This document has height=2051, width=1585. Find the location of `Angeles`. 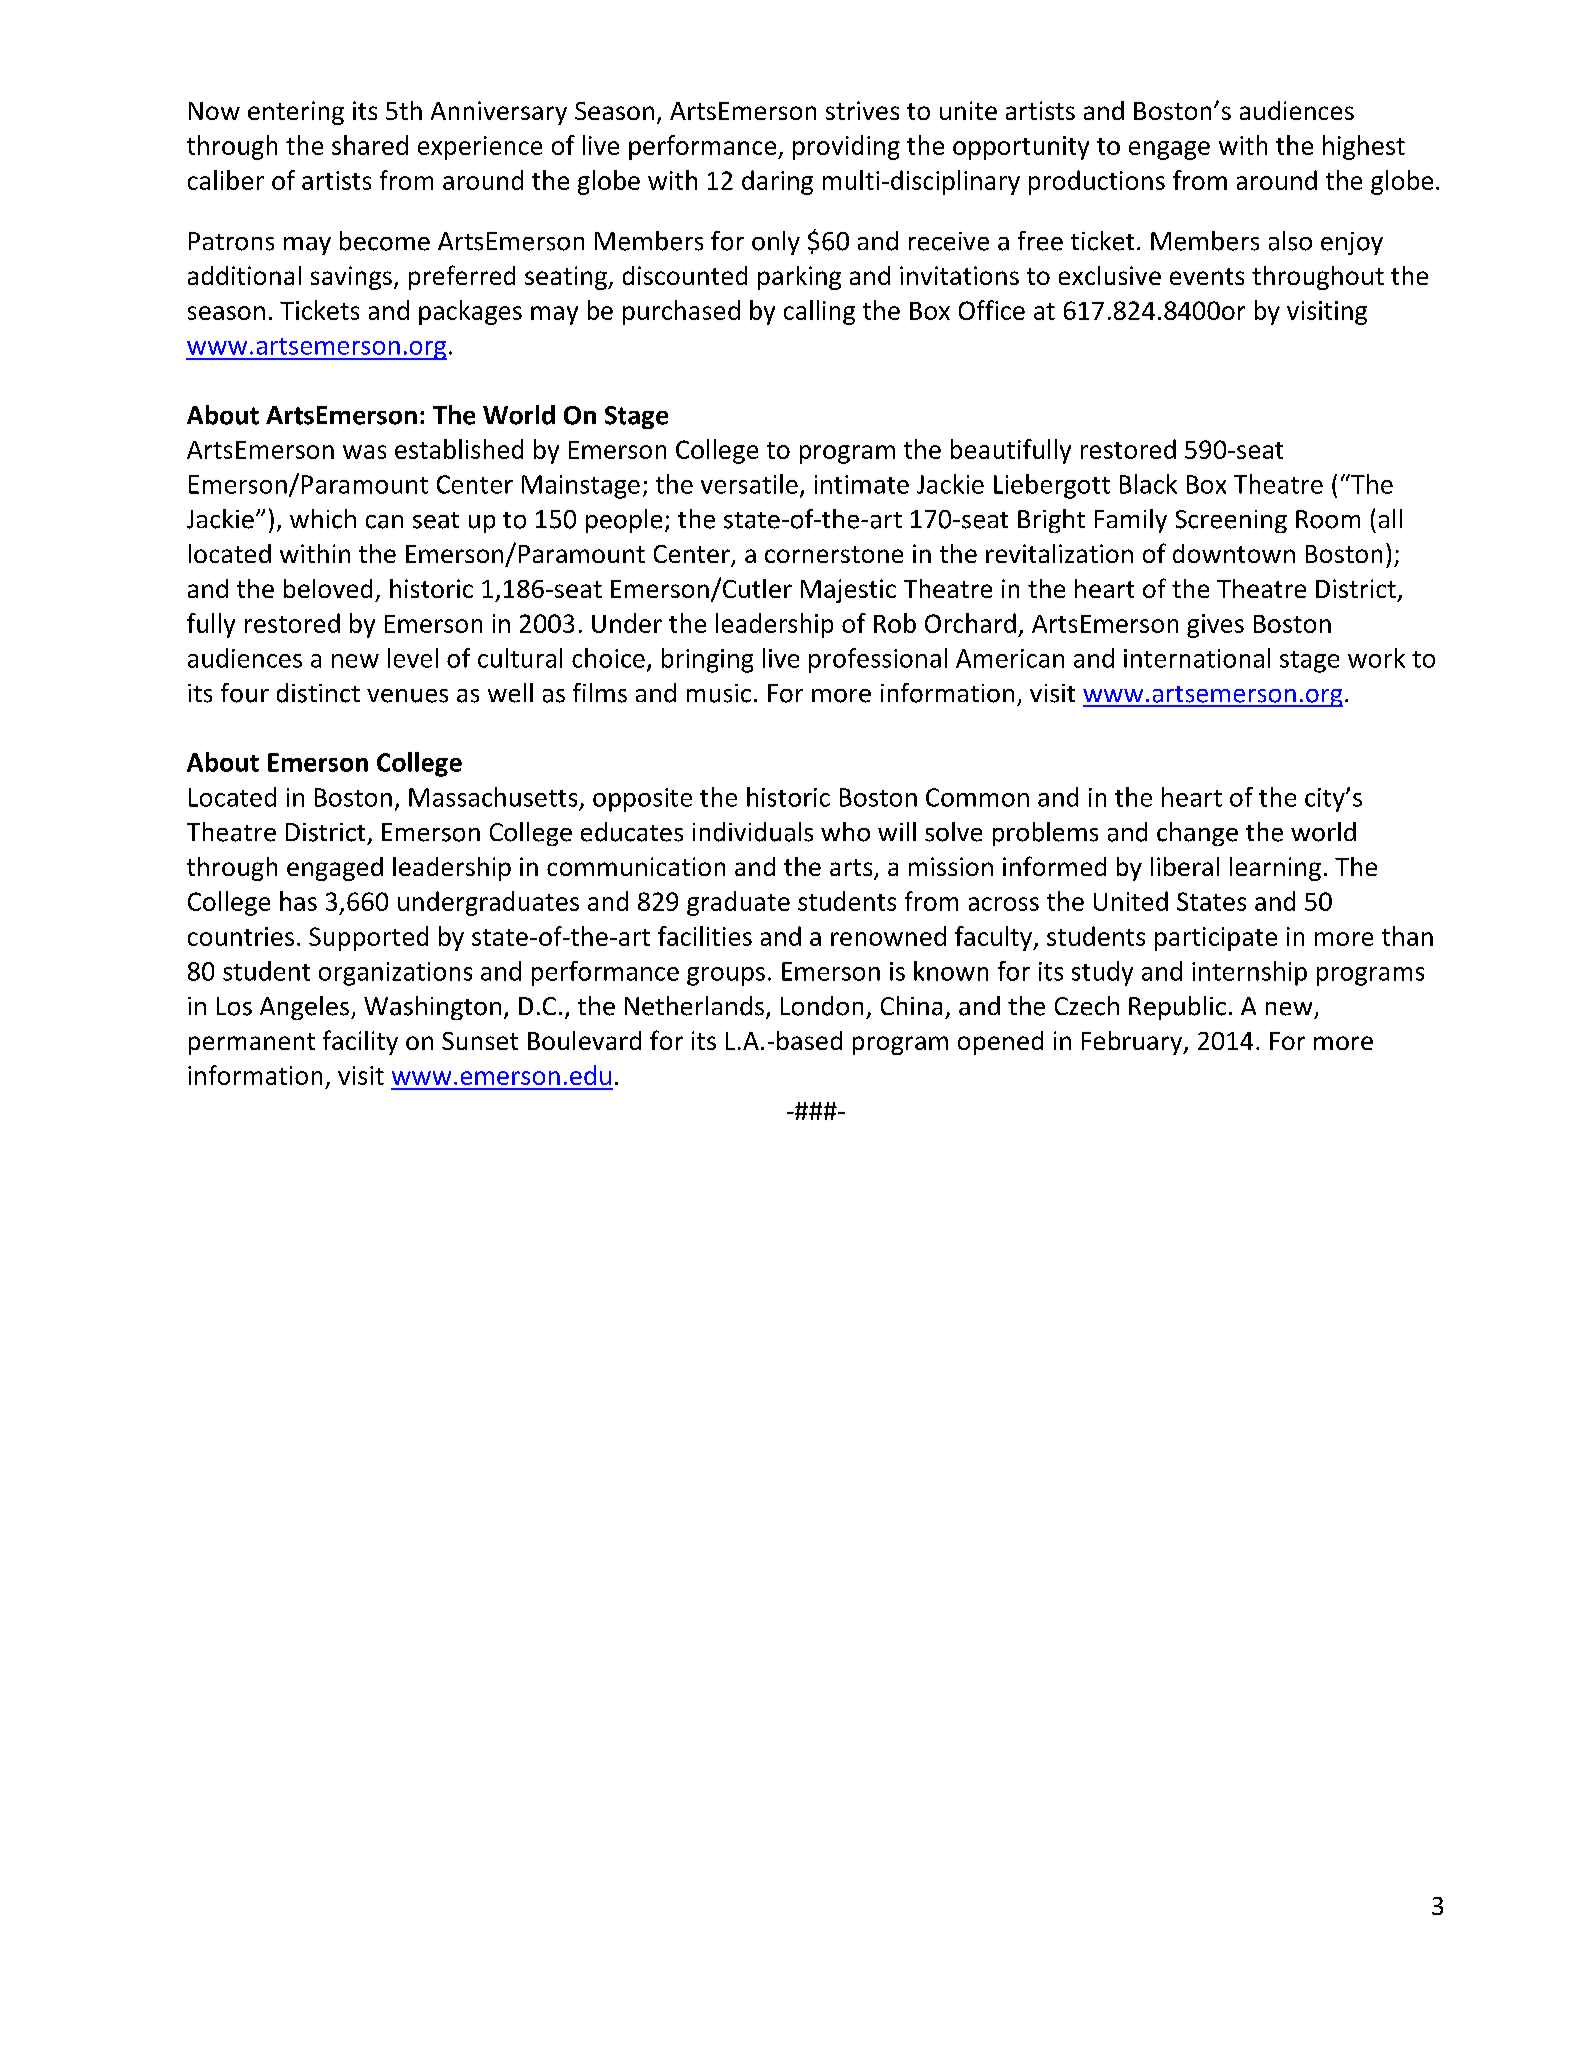

Angeles is located at coordinates (306, 1008).
